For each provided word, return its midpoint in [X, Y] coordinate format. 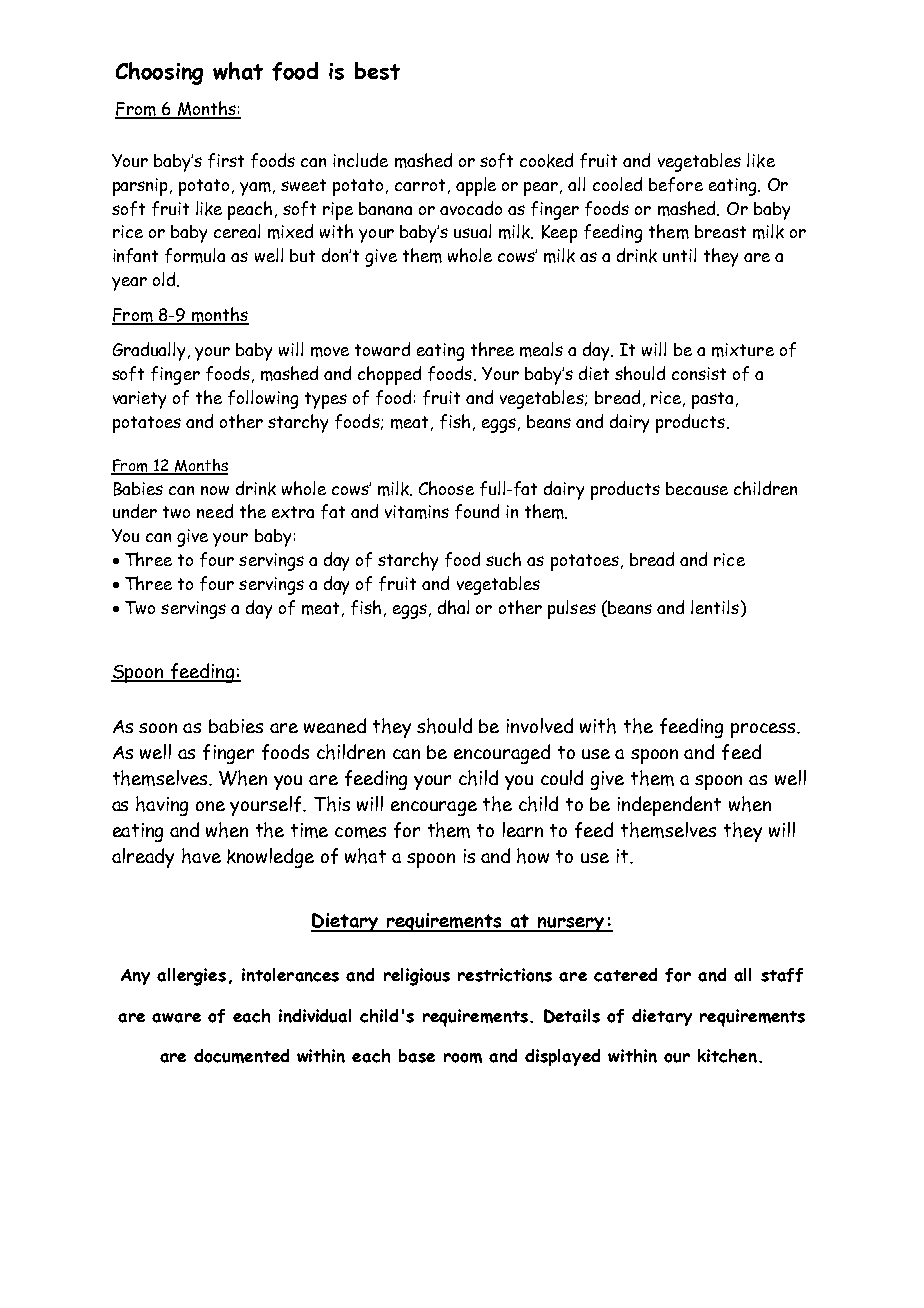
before [676, 184]
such [503, 559]
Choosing [159, 73]
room [463, 1058]
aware [176, 1018]
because [697, 488]
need [215, 511]
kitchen [727, 1056]
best [377, 71]
